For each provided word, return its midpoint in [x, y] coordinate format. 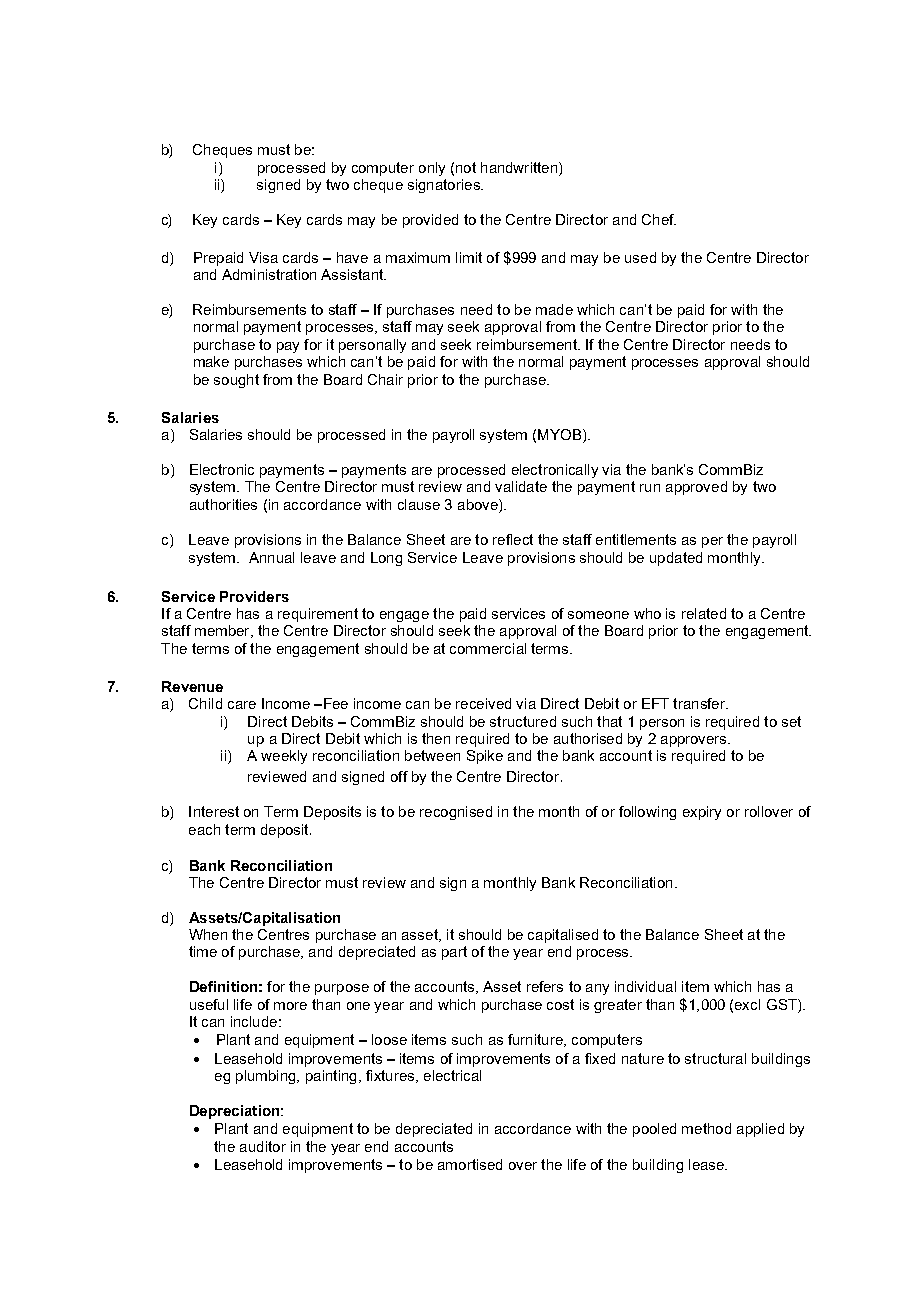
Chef [659, 219]
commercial [488, 648]
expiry [702, 813]
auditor [263, 1146]
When [208, 934]
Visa [263, 257]
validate [521, 486]
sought [236, 381]
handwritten [520, 167]
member [223, 631]
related [704, 613]
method [706, 1128]
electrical [452, 1075]
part [454, 953]
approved [696, 488]
